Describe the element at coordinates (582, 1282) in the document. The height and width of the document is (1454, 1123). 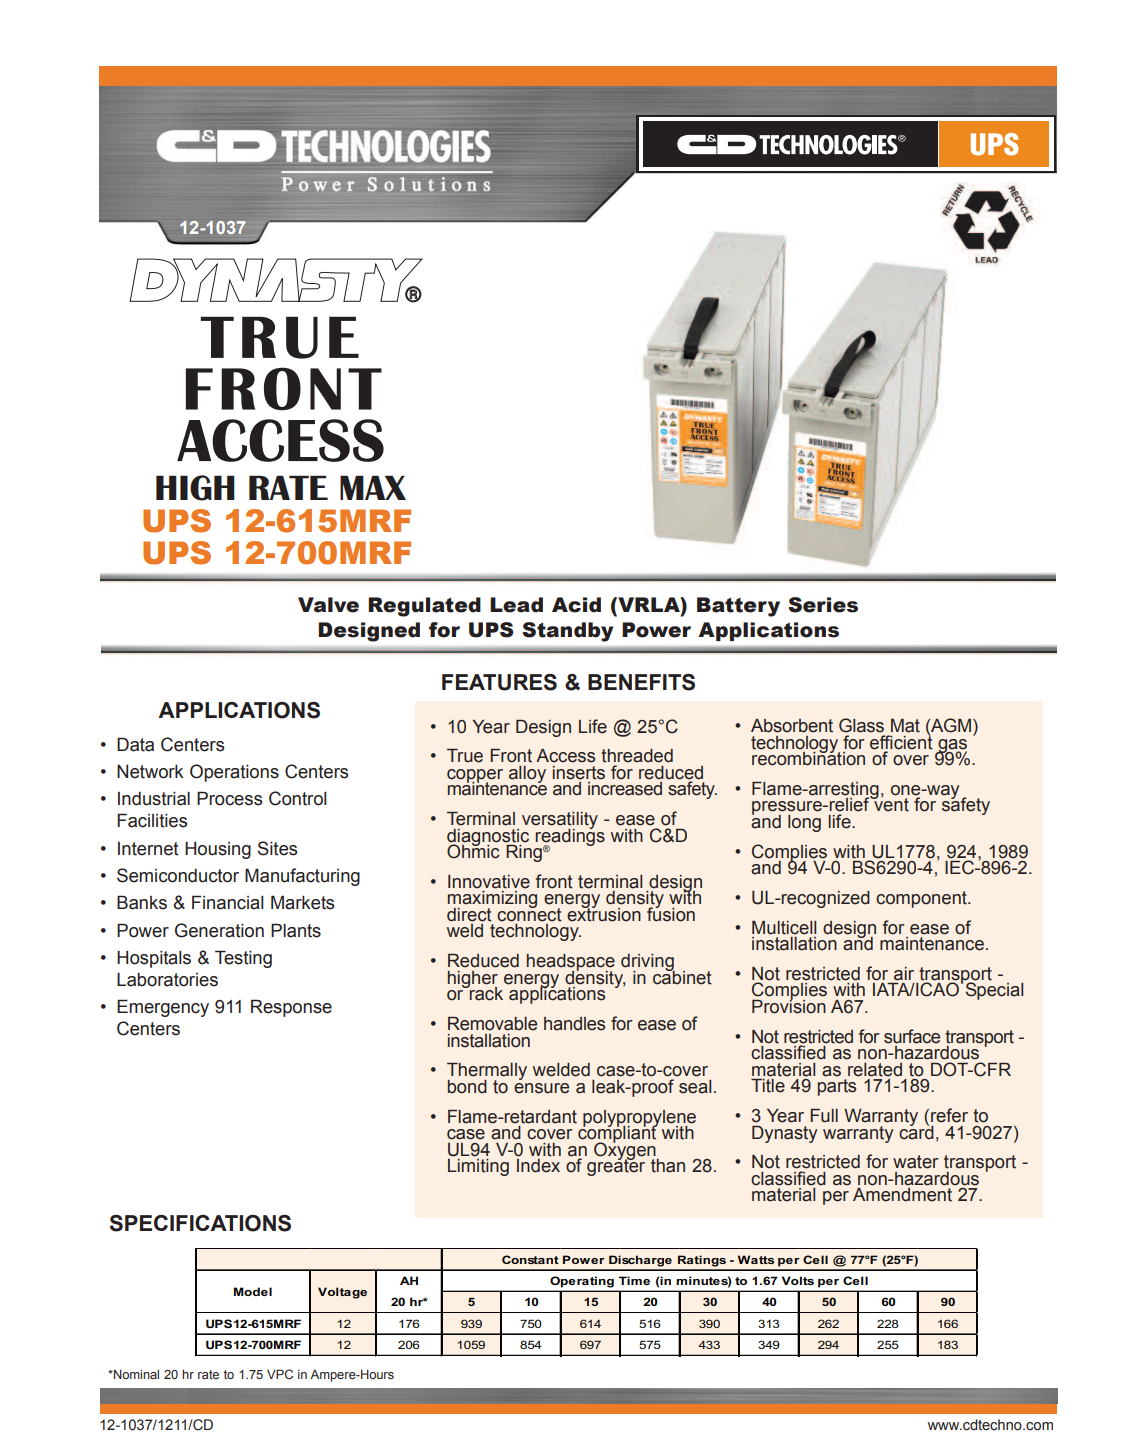
I see `Operating` at that location.
